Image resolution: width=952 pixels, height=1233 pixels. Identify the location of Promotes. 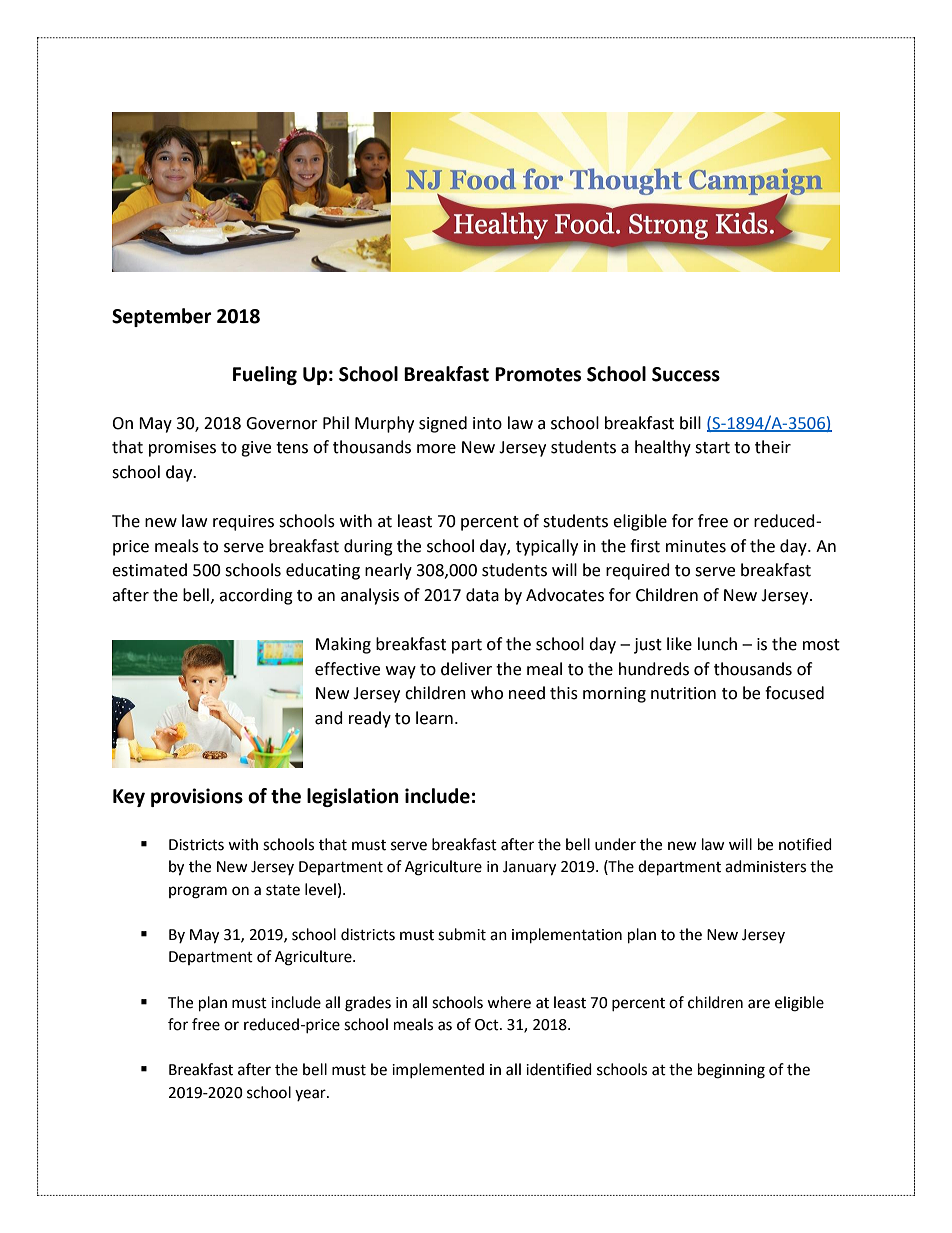
(538, 374).
